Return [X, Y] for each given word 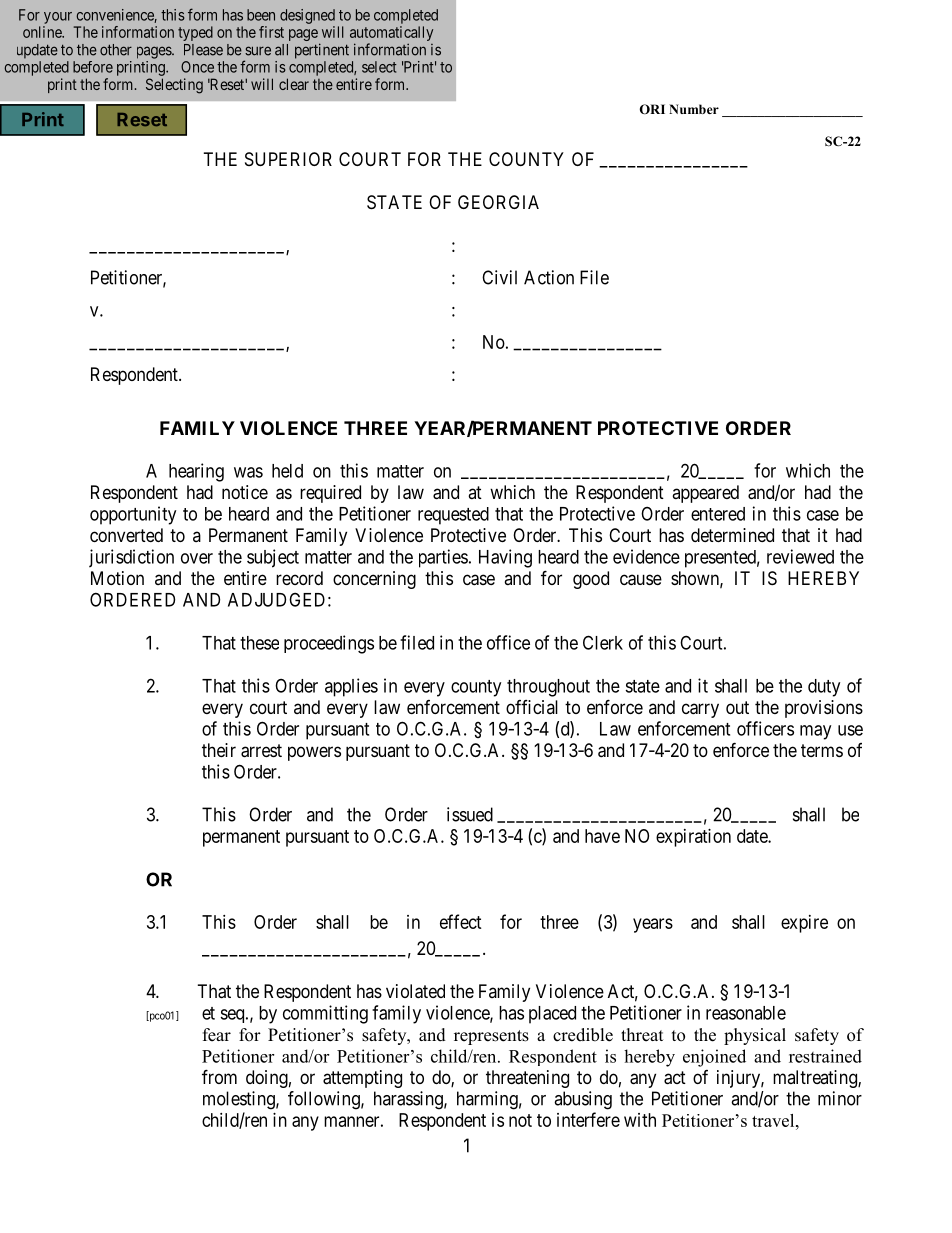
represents [491, 1037]
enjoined [714, 1058]
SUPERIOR [288, 159]
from [219, 1076]
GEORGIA [498, 202]
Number [694, 109]
